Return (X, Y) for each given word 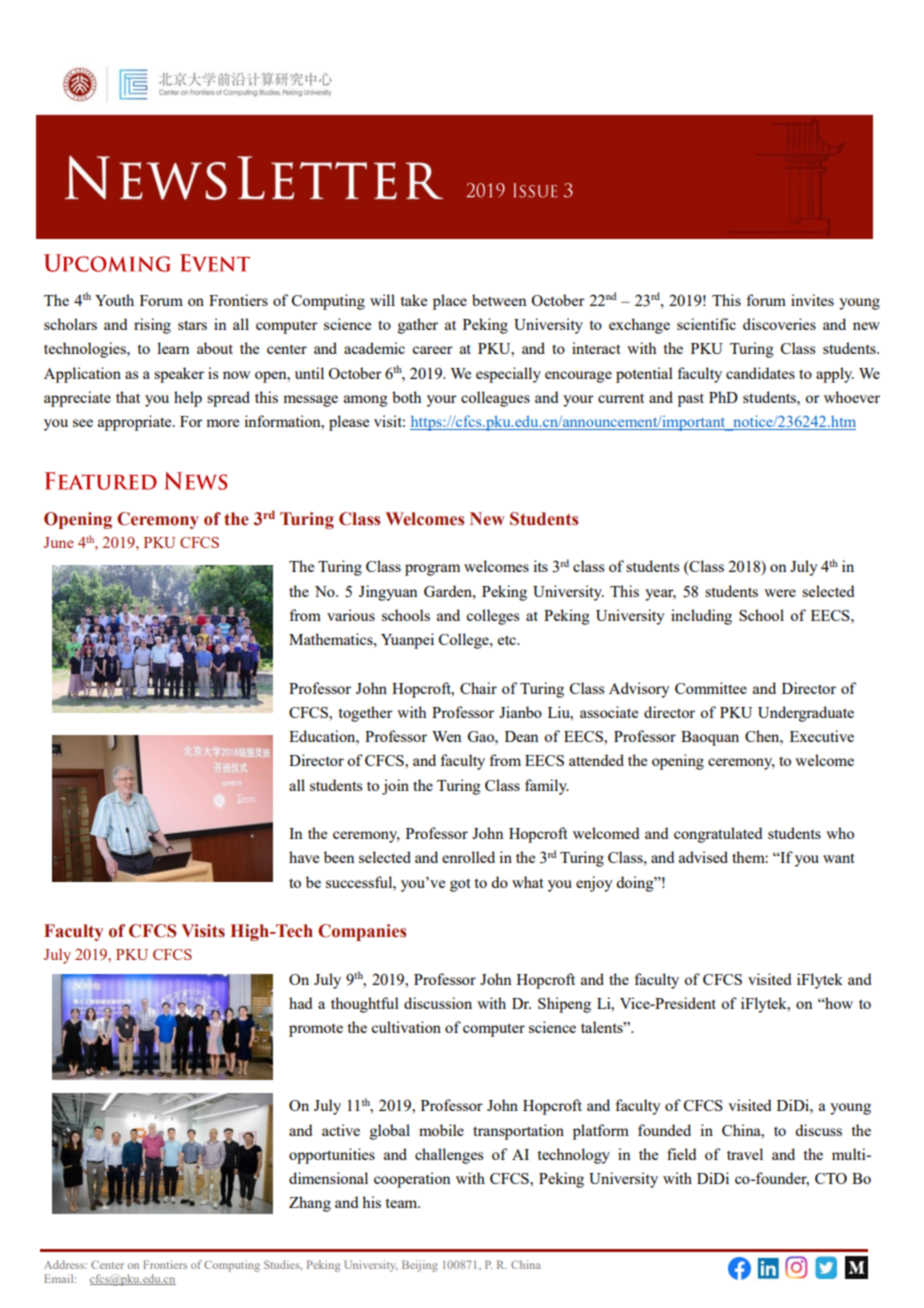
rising (152, 326)
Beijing (420, 1266)
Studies (283, 1265)
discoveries (779, 324)
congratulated (718, 835)
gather (418, 326)
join (395, 787)
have (304, 857)
